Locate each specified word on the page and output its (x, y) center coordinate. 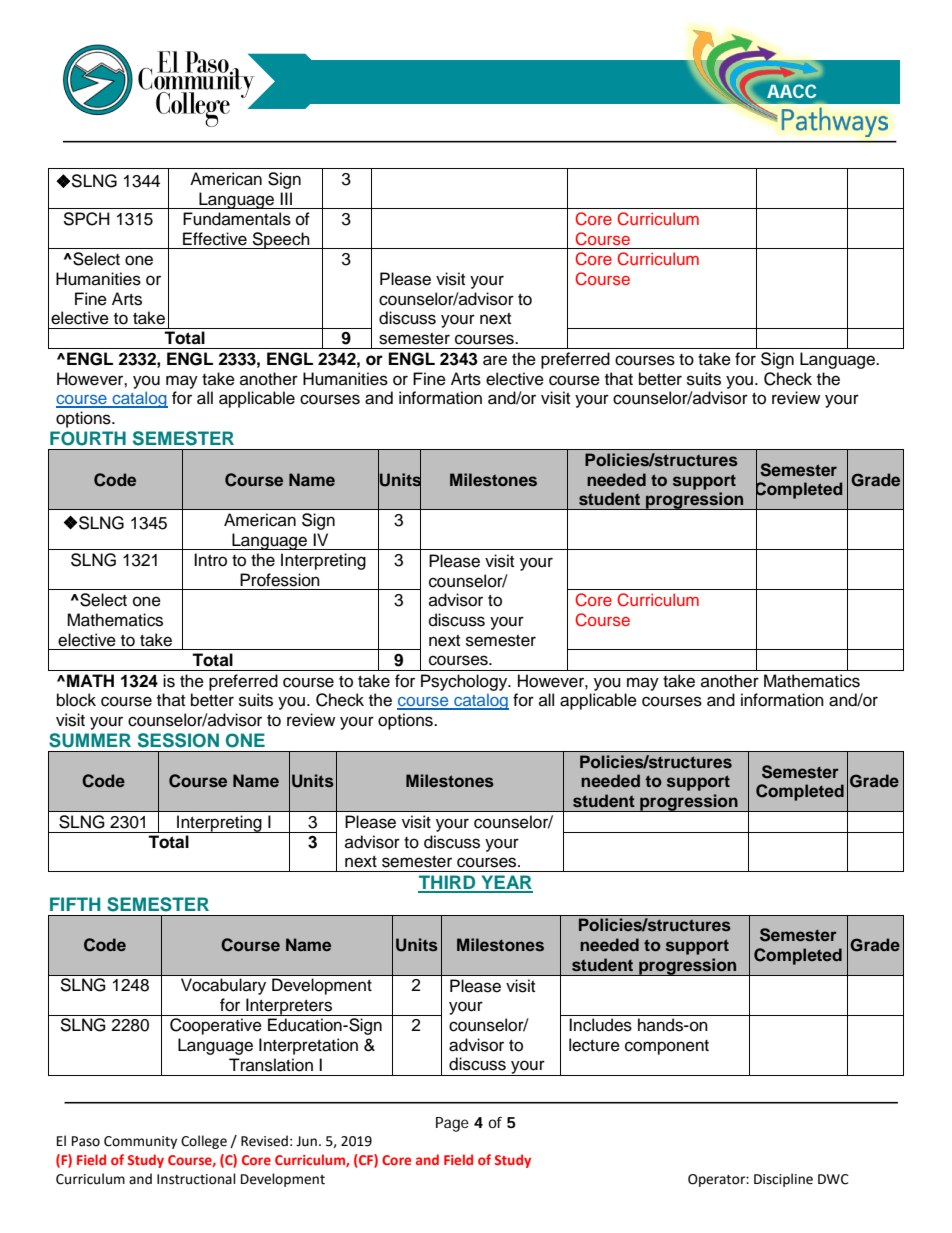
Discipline (783, 1180)
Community (140, 1142)
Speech (281, 240)
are (495, 360)
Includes (600, 1025)
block (76, 700)
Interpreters (289, 1007)
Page (452, 1124)
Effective (215, 239)
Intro (210, 560)
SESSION (178, 740)
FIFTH (75, 904)
